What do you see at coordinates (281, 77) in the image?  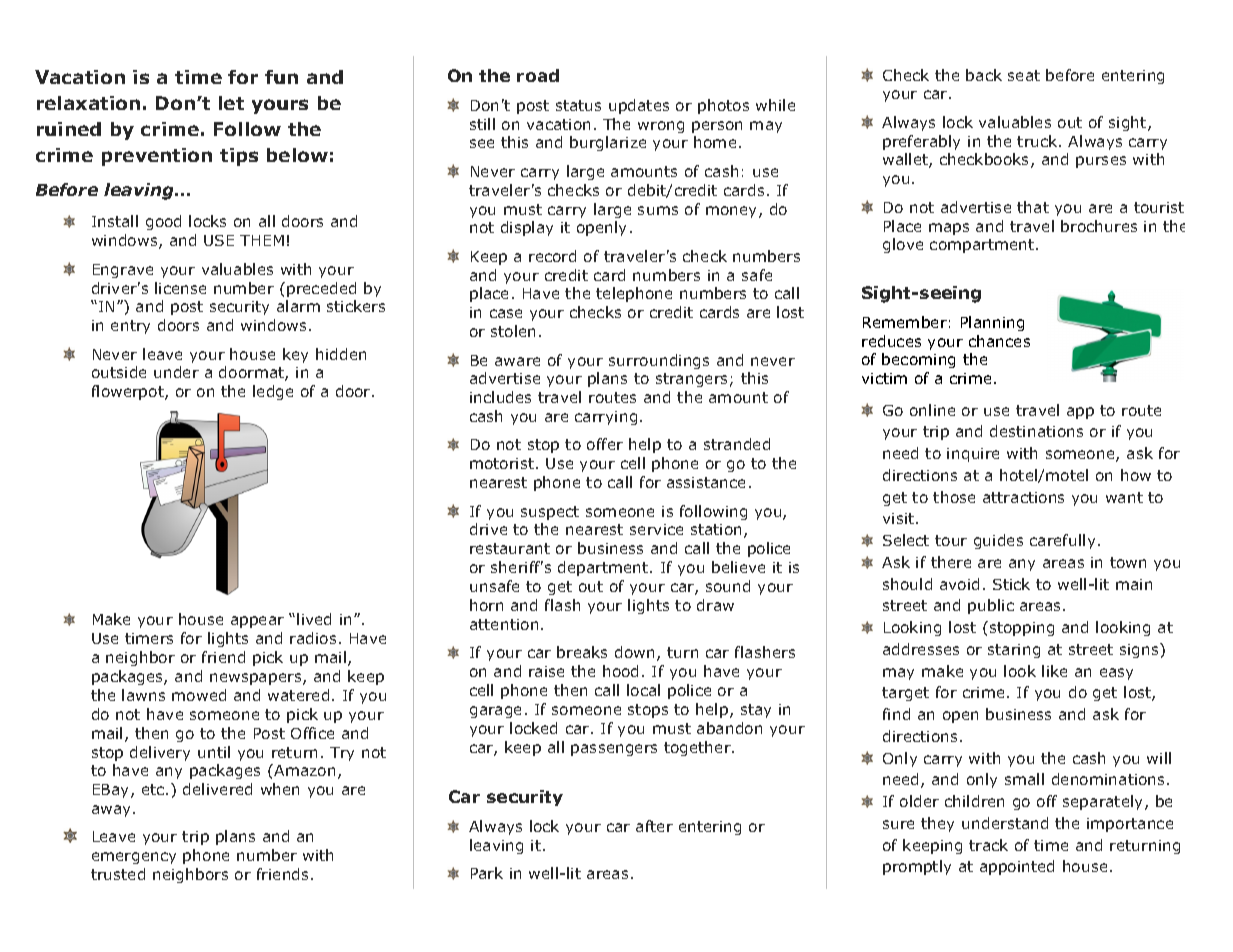 I see `fun` at bounding box center [281, 77].
